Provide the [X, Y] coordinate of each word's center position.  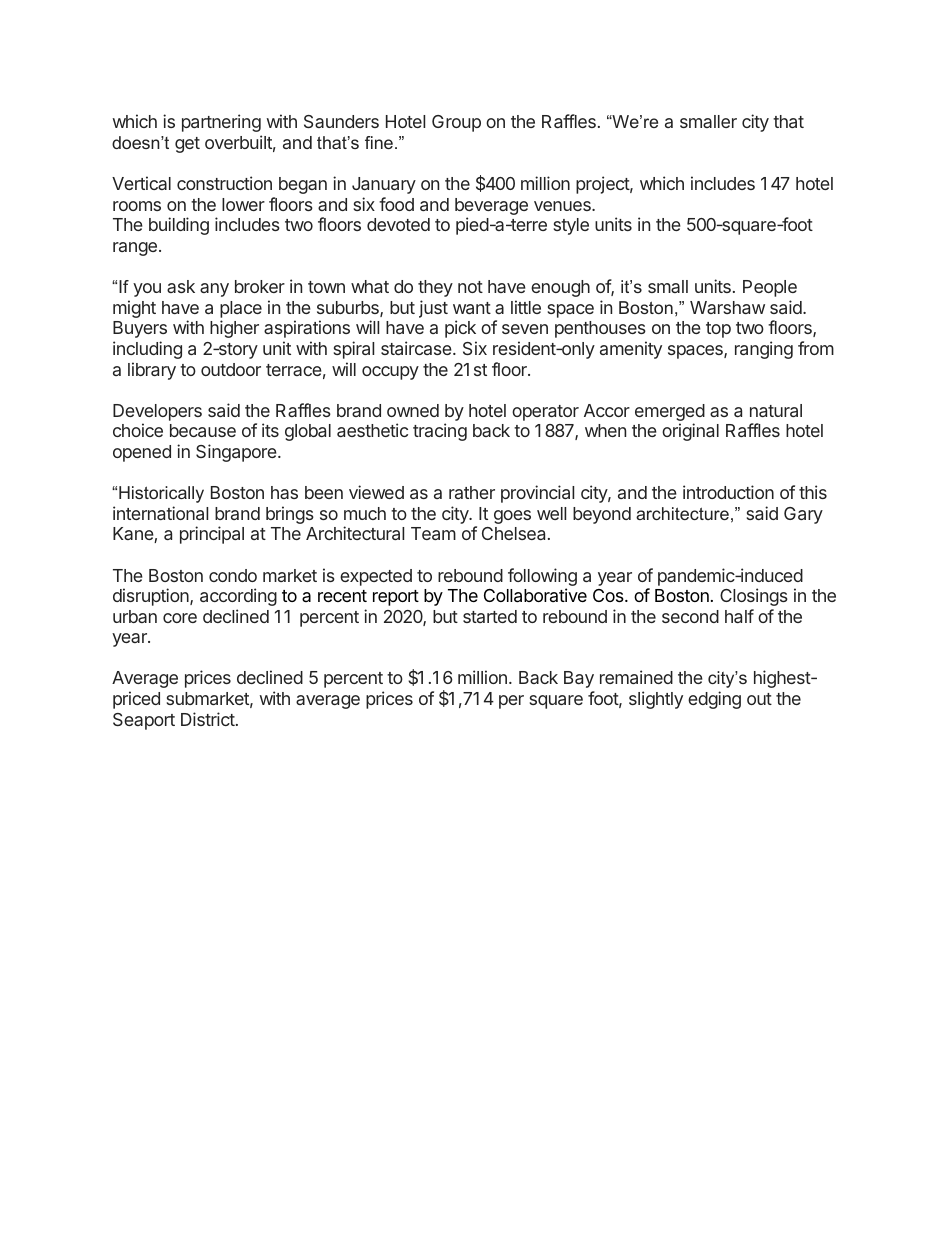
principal [212, 535]
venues [563, 206]
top [718, 330]
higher [234, 329]
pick [460, 329]
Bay [579, 679]
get [187, 145]
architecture [682, 513]
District [208, 719]
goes [512, 517]
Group [456, 123]
